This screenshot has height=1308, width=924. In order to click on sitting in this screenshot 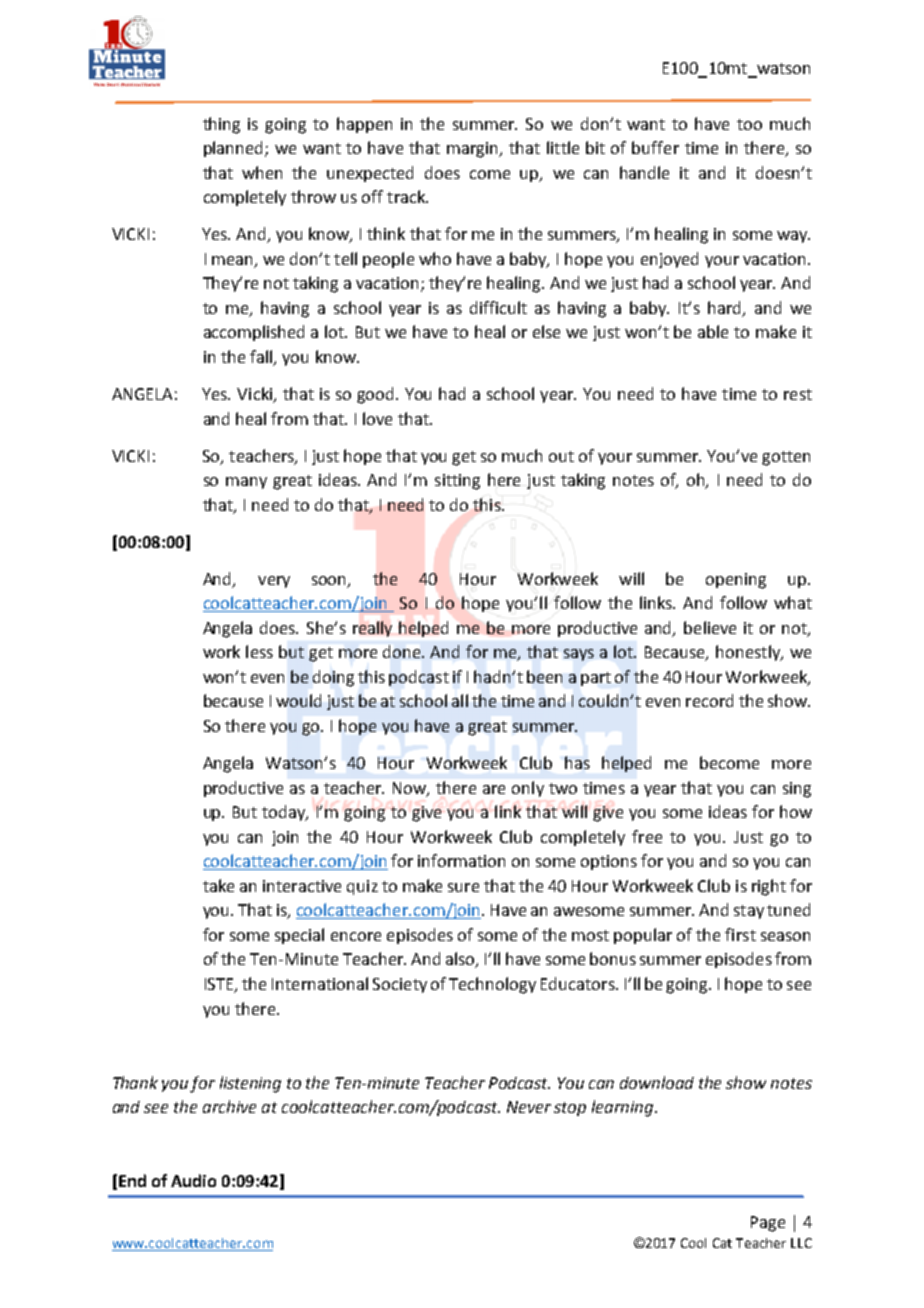, I will do `click(457, 482)`.
